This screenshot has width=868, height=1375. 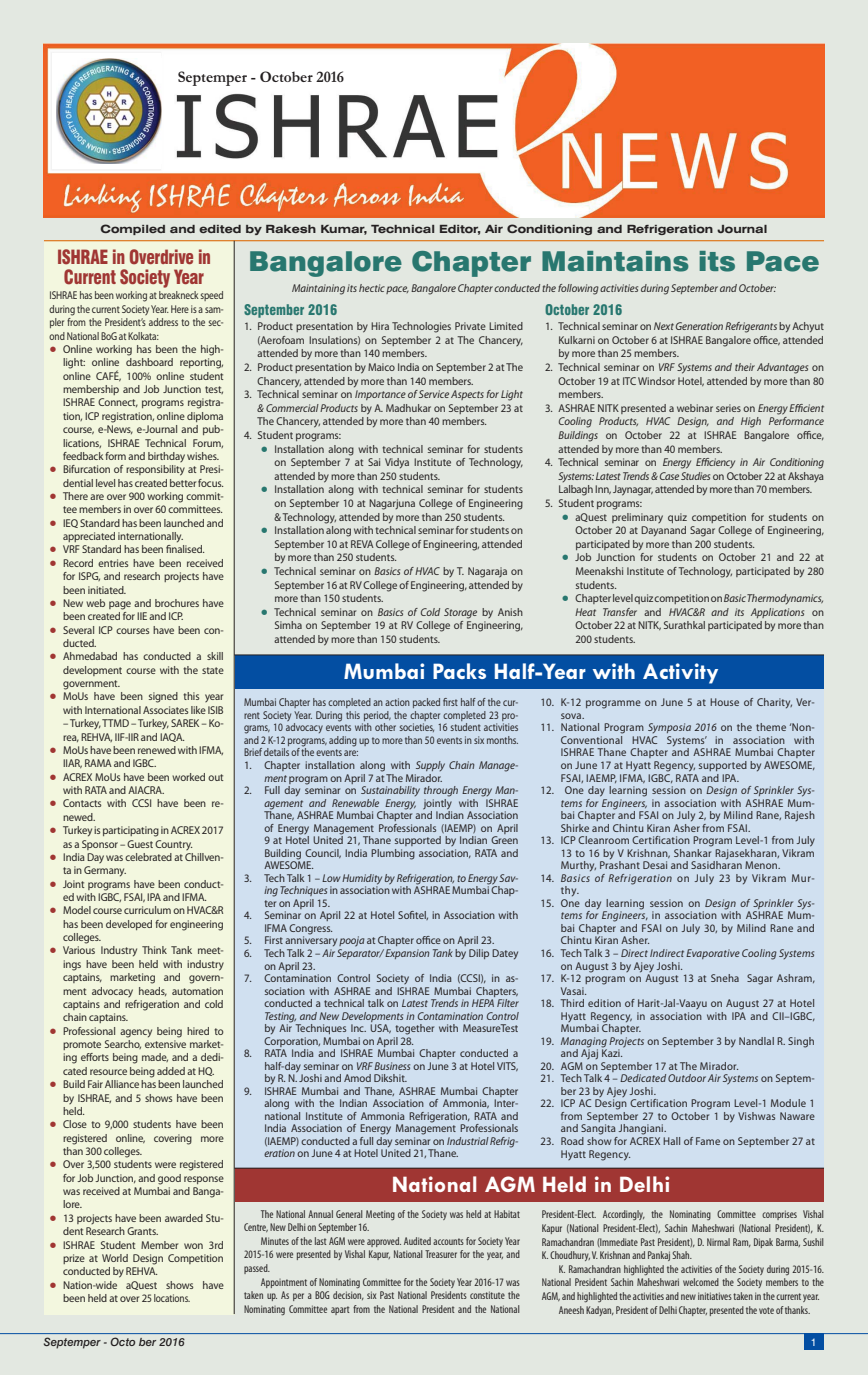 What do you see at coordinates (615, 261) in the screenshot?
I see `Maintains` at bounding box center [615, 261].
